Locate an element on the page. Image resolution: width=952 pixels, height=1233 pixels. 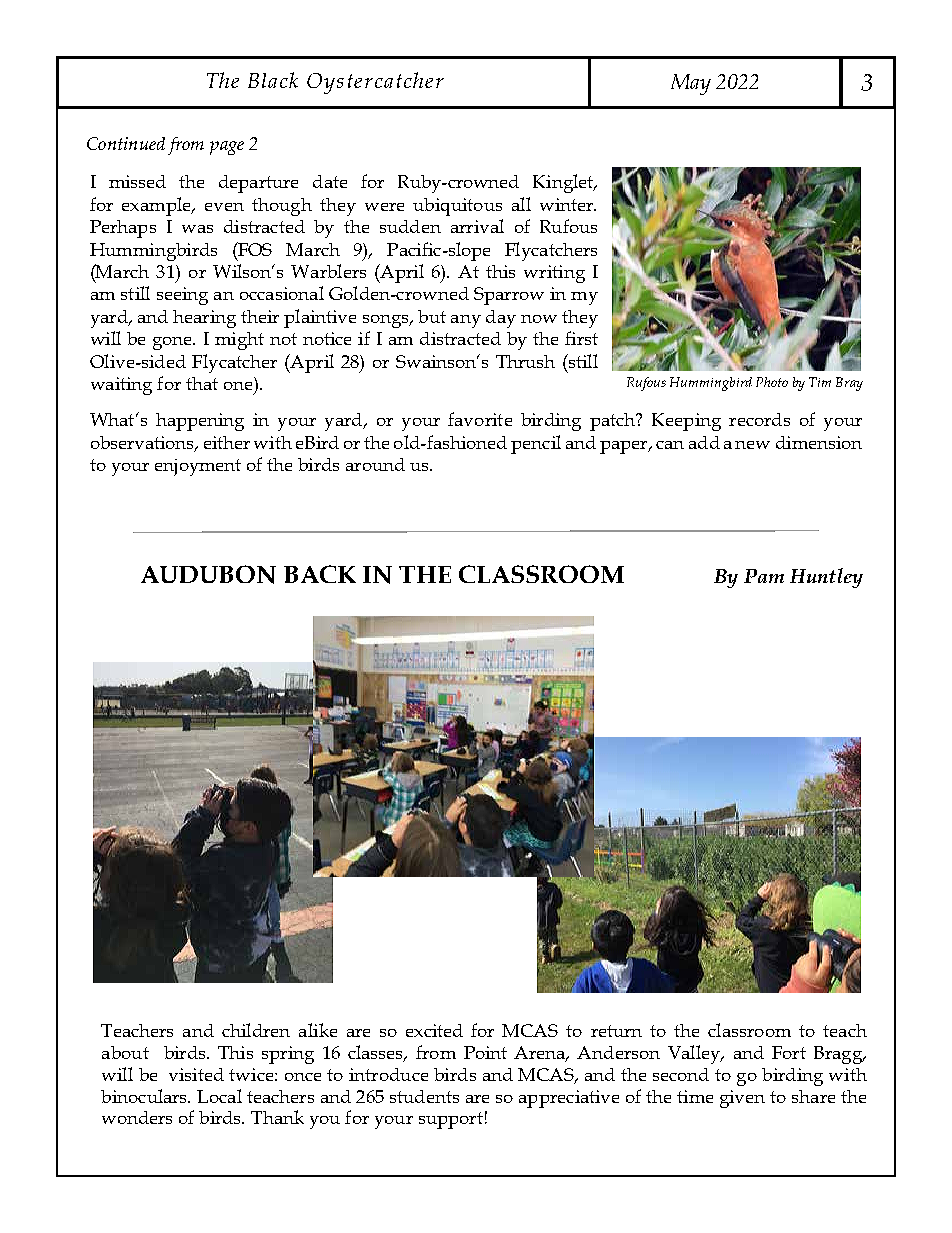
Local is located at coordinates (219, 1096).
